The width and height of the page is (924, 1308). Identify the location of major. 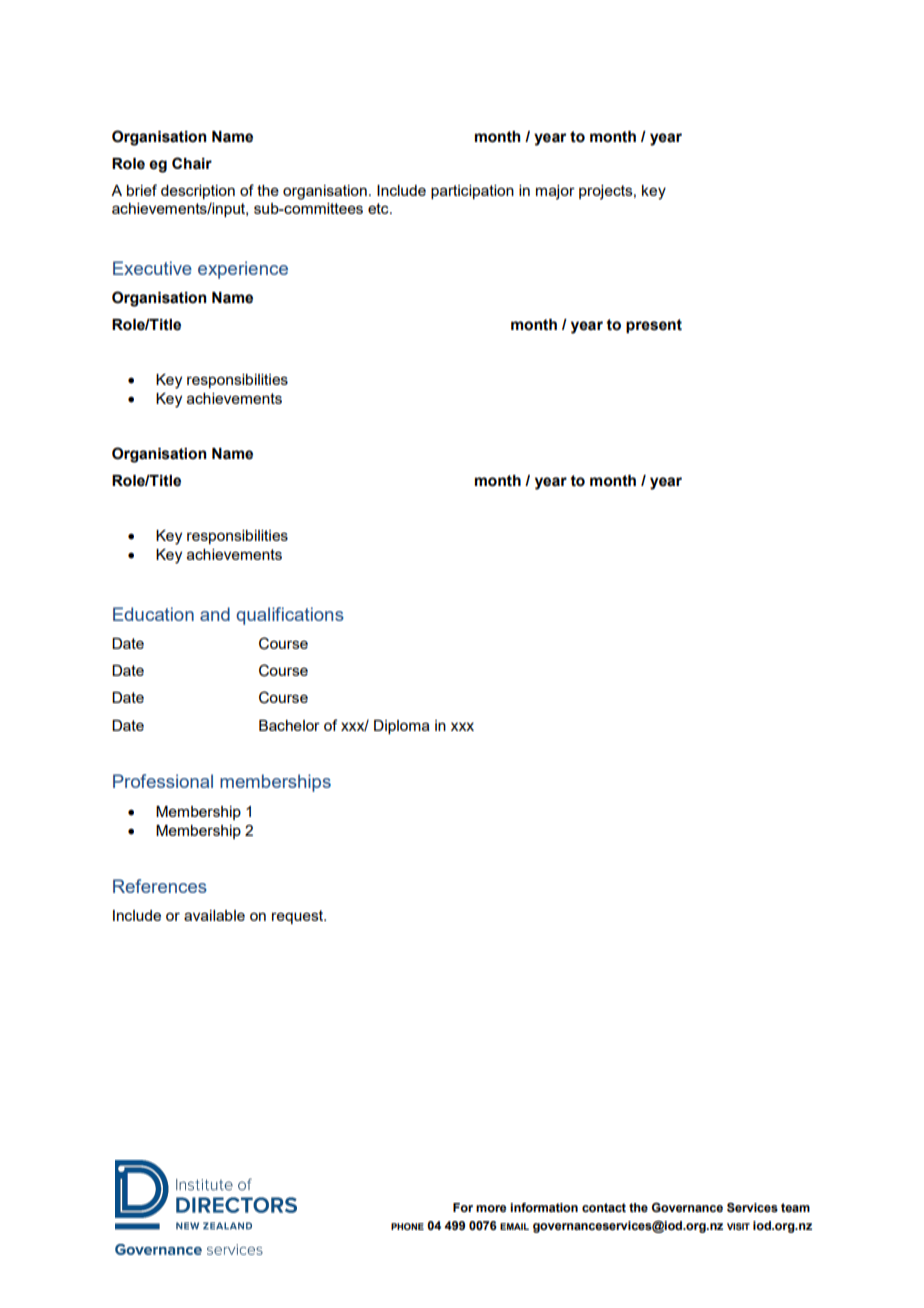
(555, 192).
